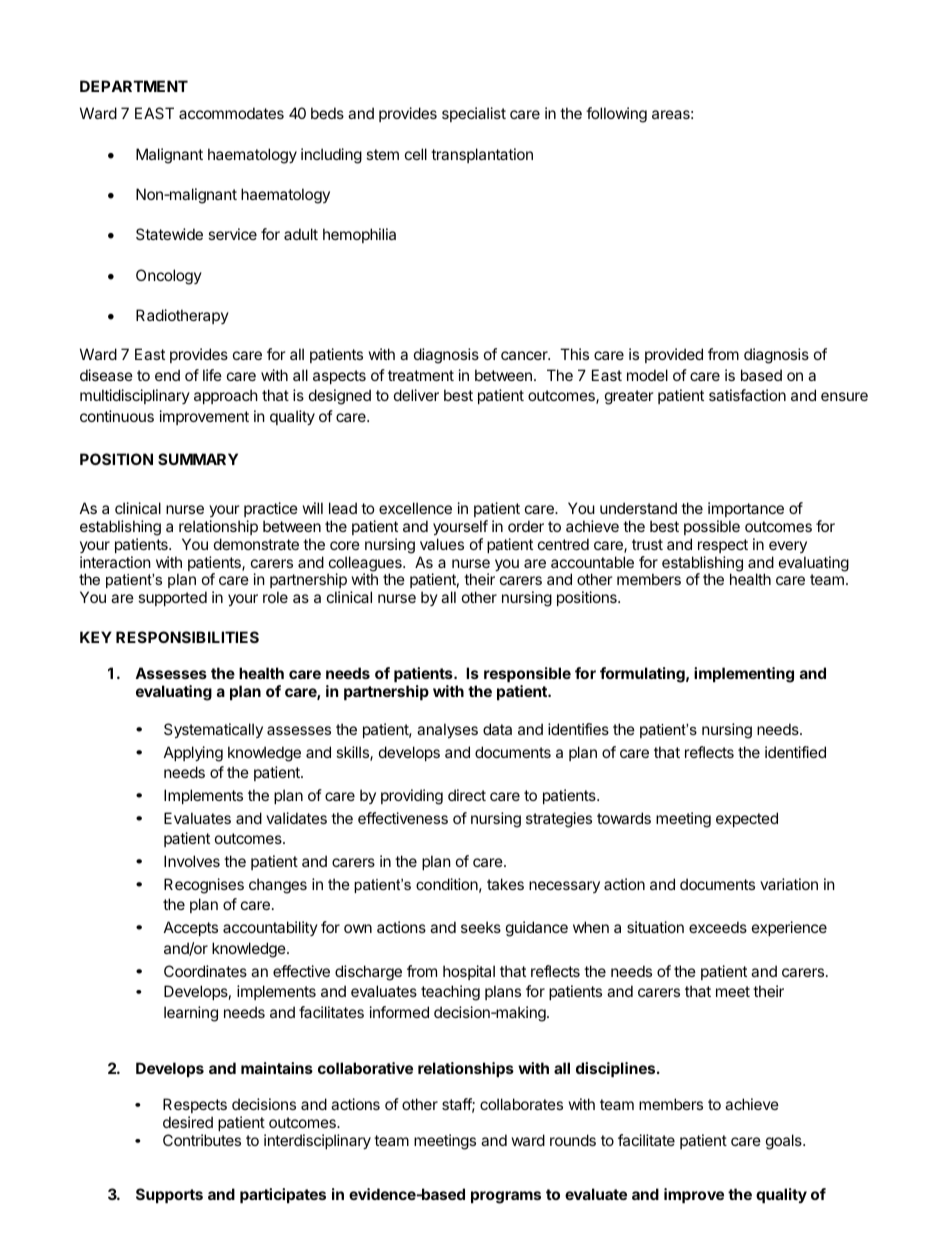  I want to click on programs, so click(506, 1197).
